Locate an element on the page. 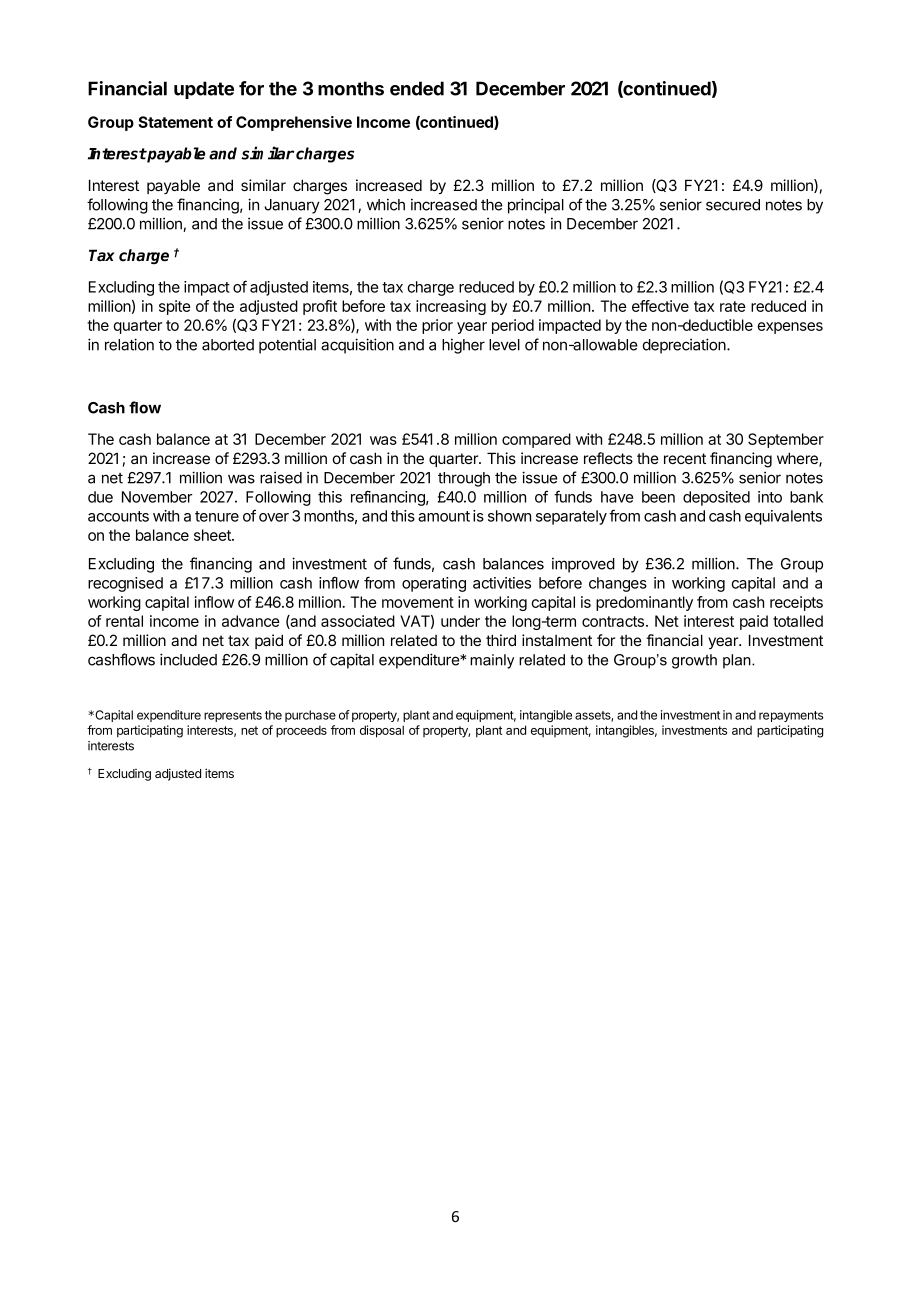  ended is located at coordinates (417, 88).
